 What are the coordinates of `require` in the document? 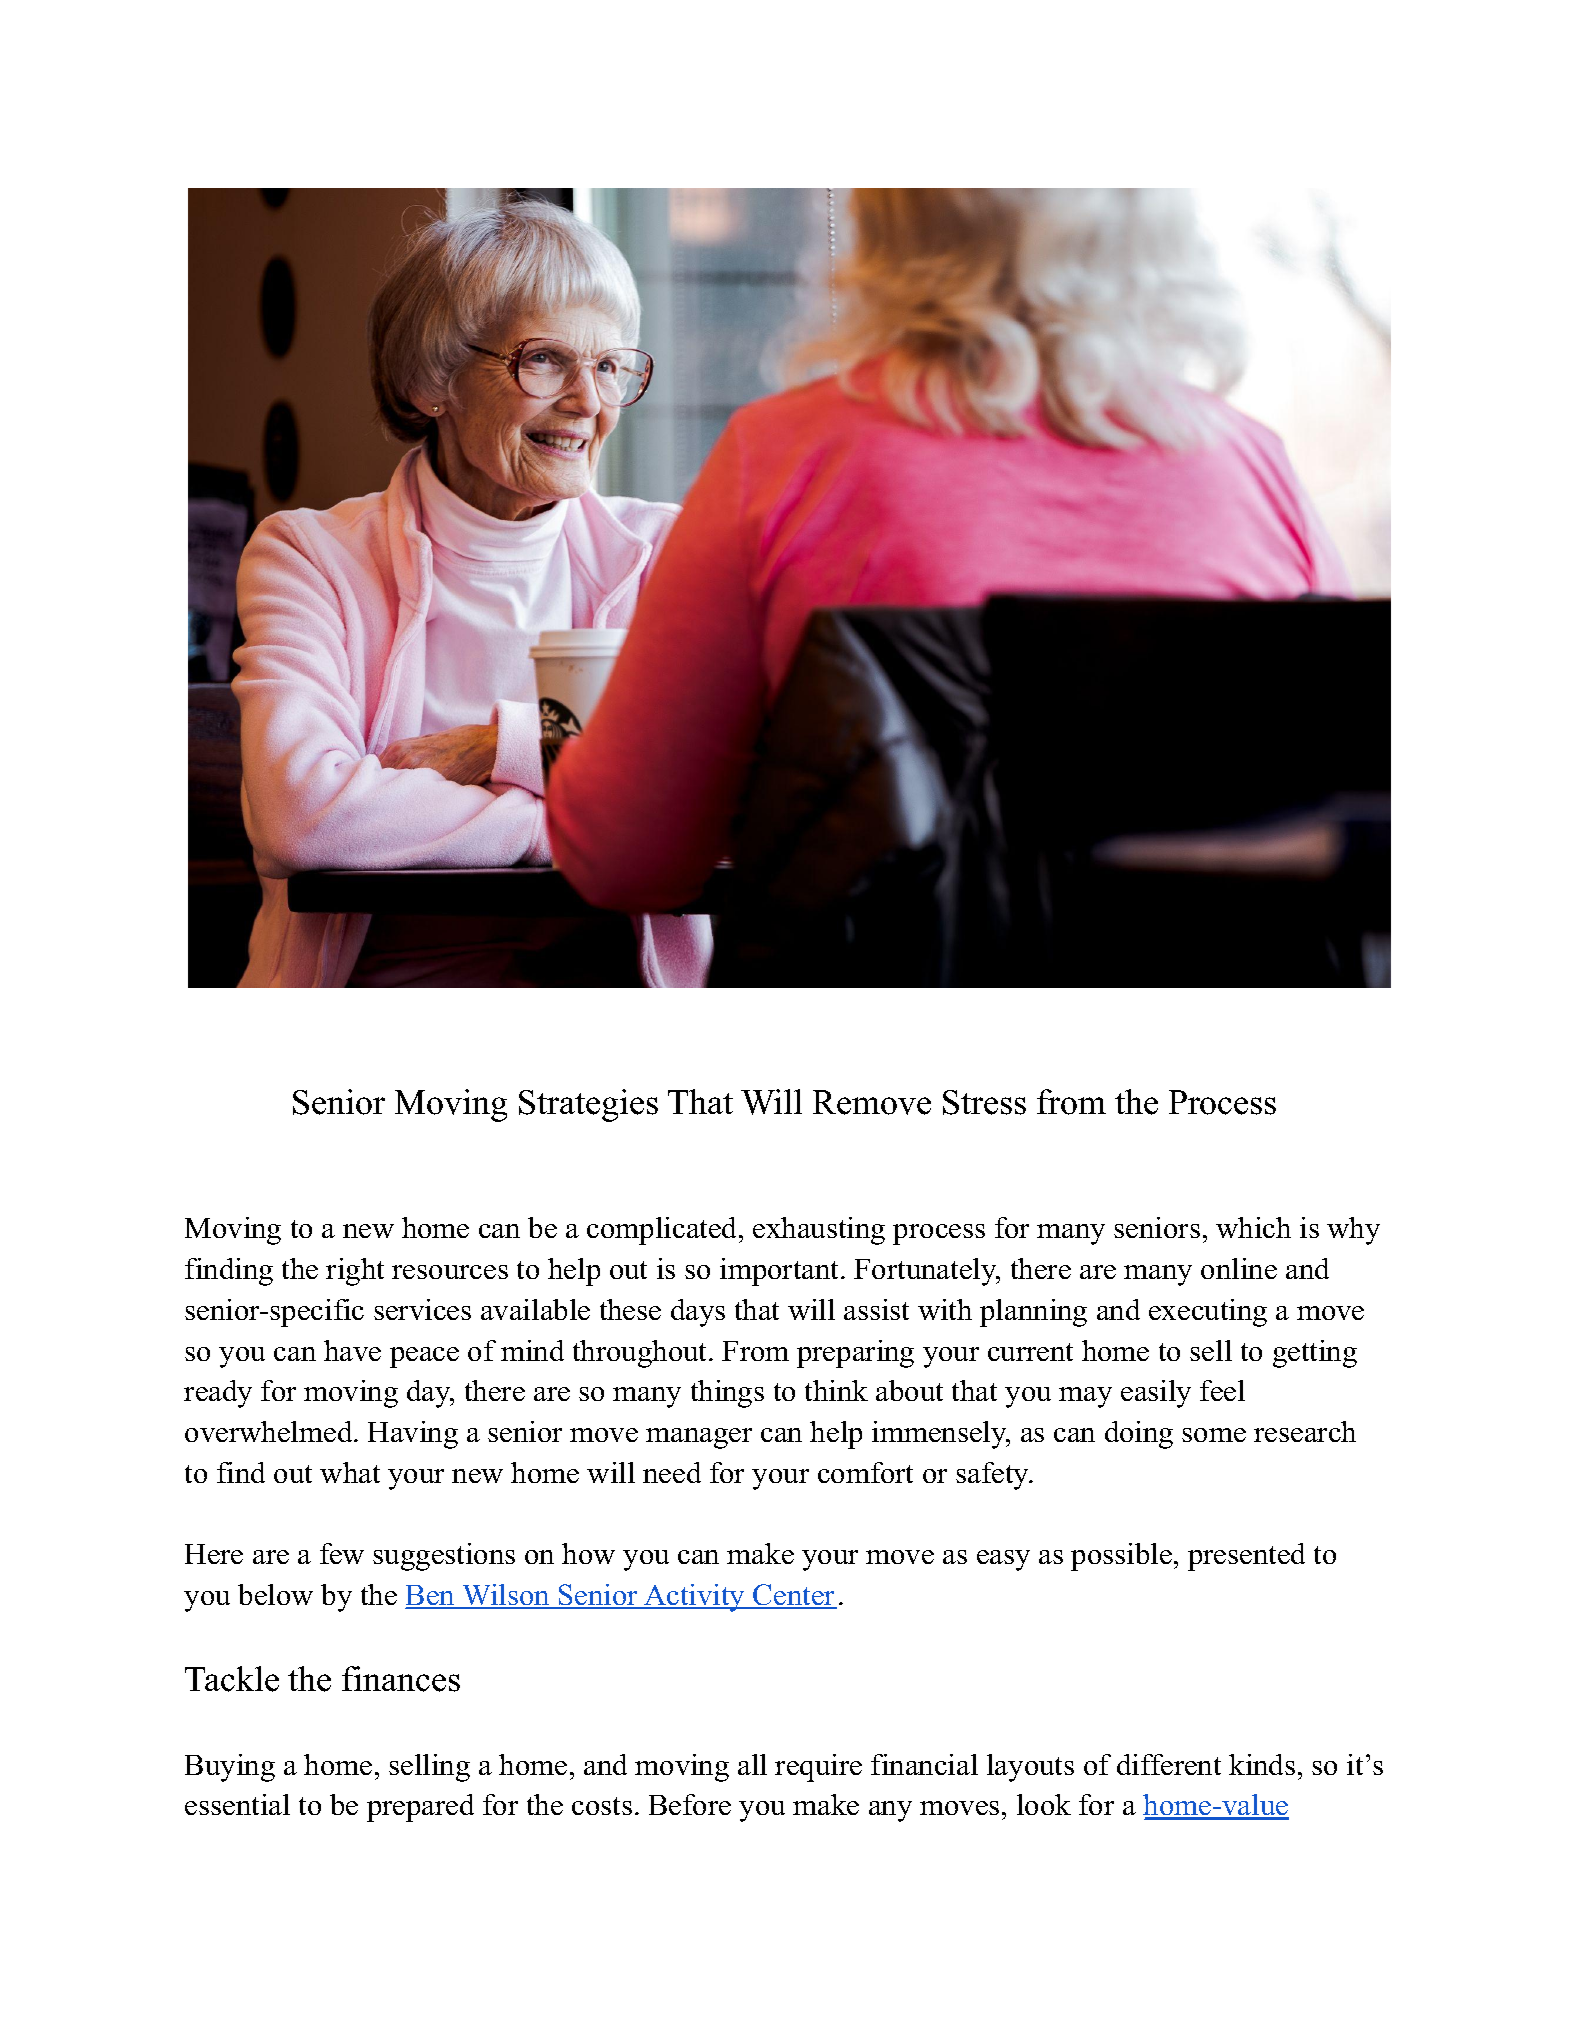 It's located at (818, 1768).
